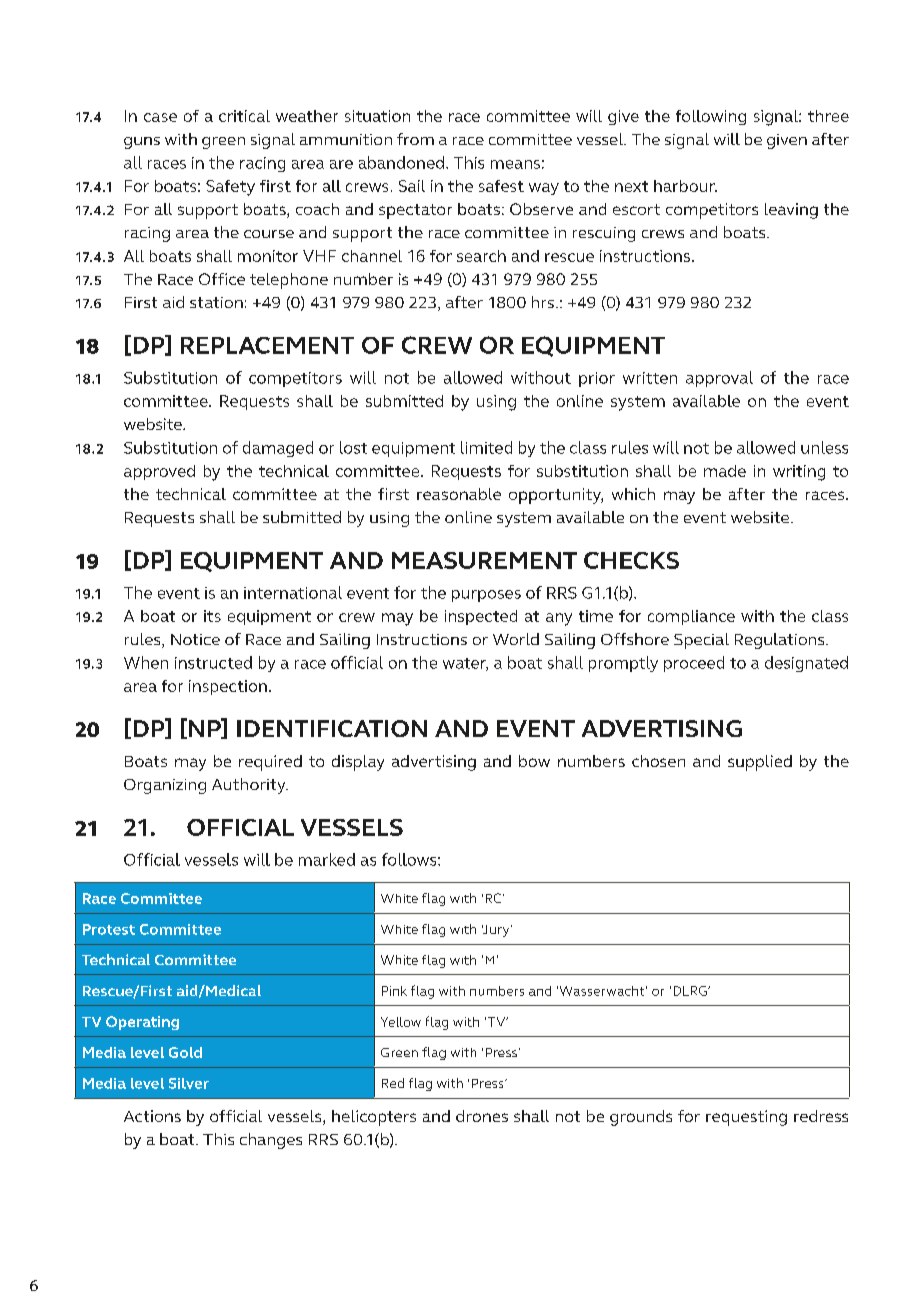  What do you see at coordinates (497, 931) in the image?
I see `Jury` at bounding box center [497, 931].
